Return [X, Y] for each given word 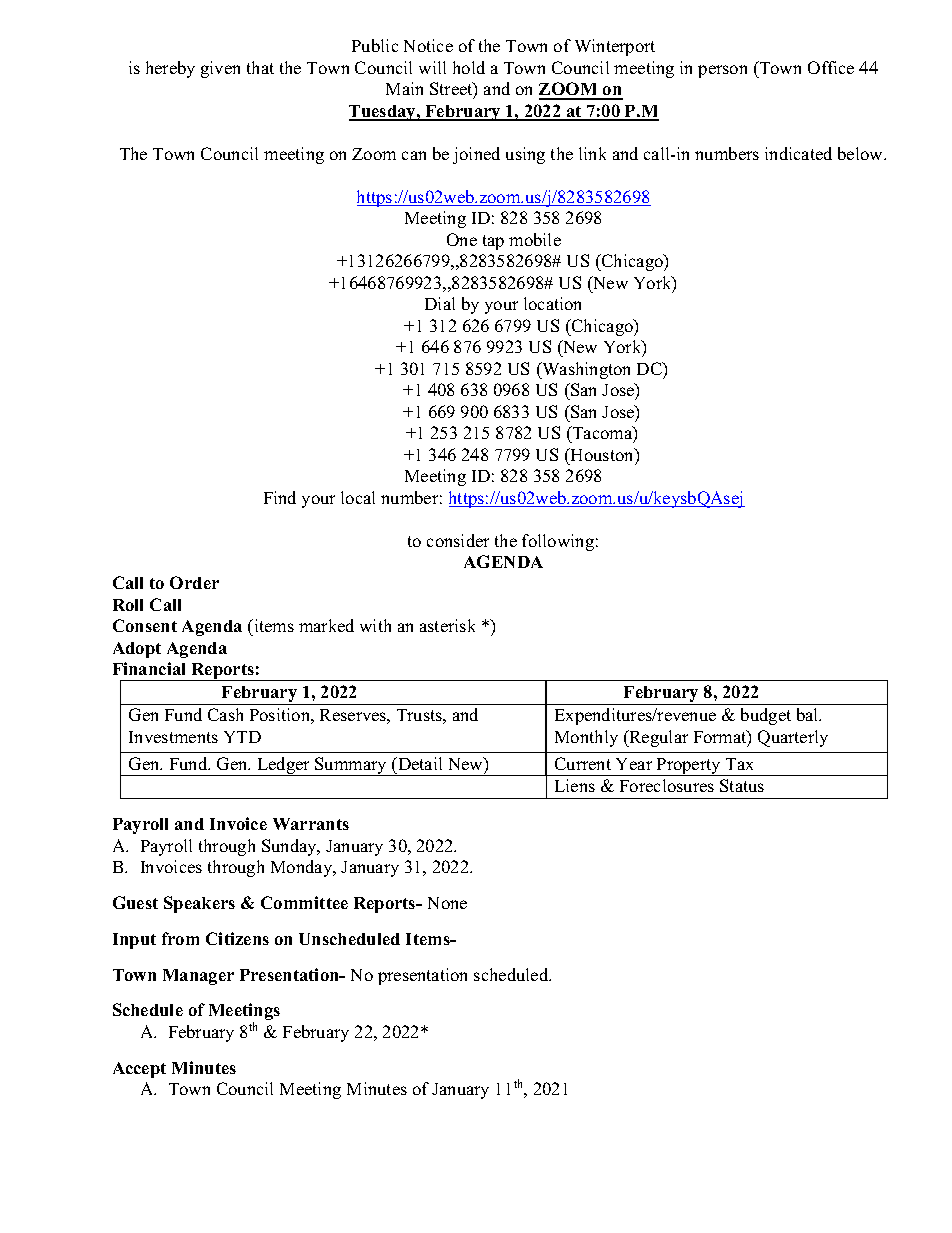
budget [766, 716]
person [722, 71]
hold [469, 67]
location [552, 303]
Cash [225, 714]
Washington [585, 370]
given [220, 69]
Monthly [586, 738]
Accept [139, 1070]
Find [280, 497]
